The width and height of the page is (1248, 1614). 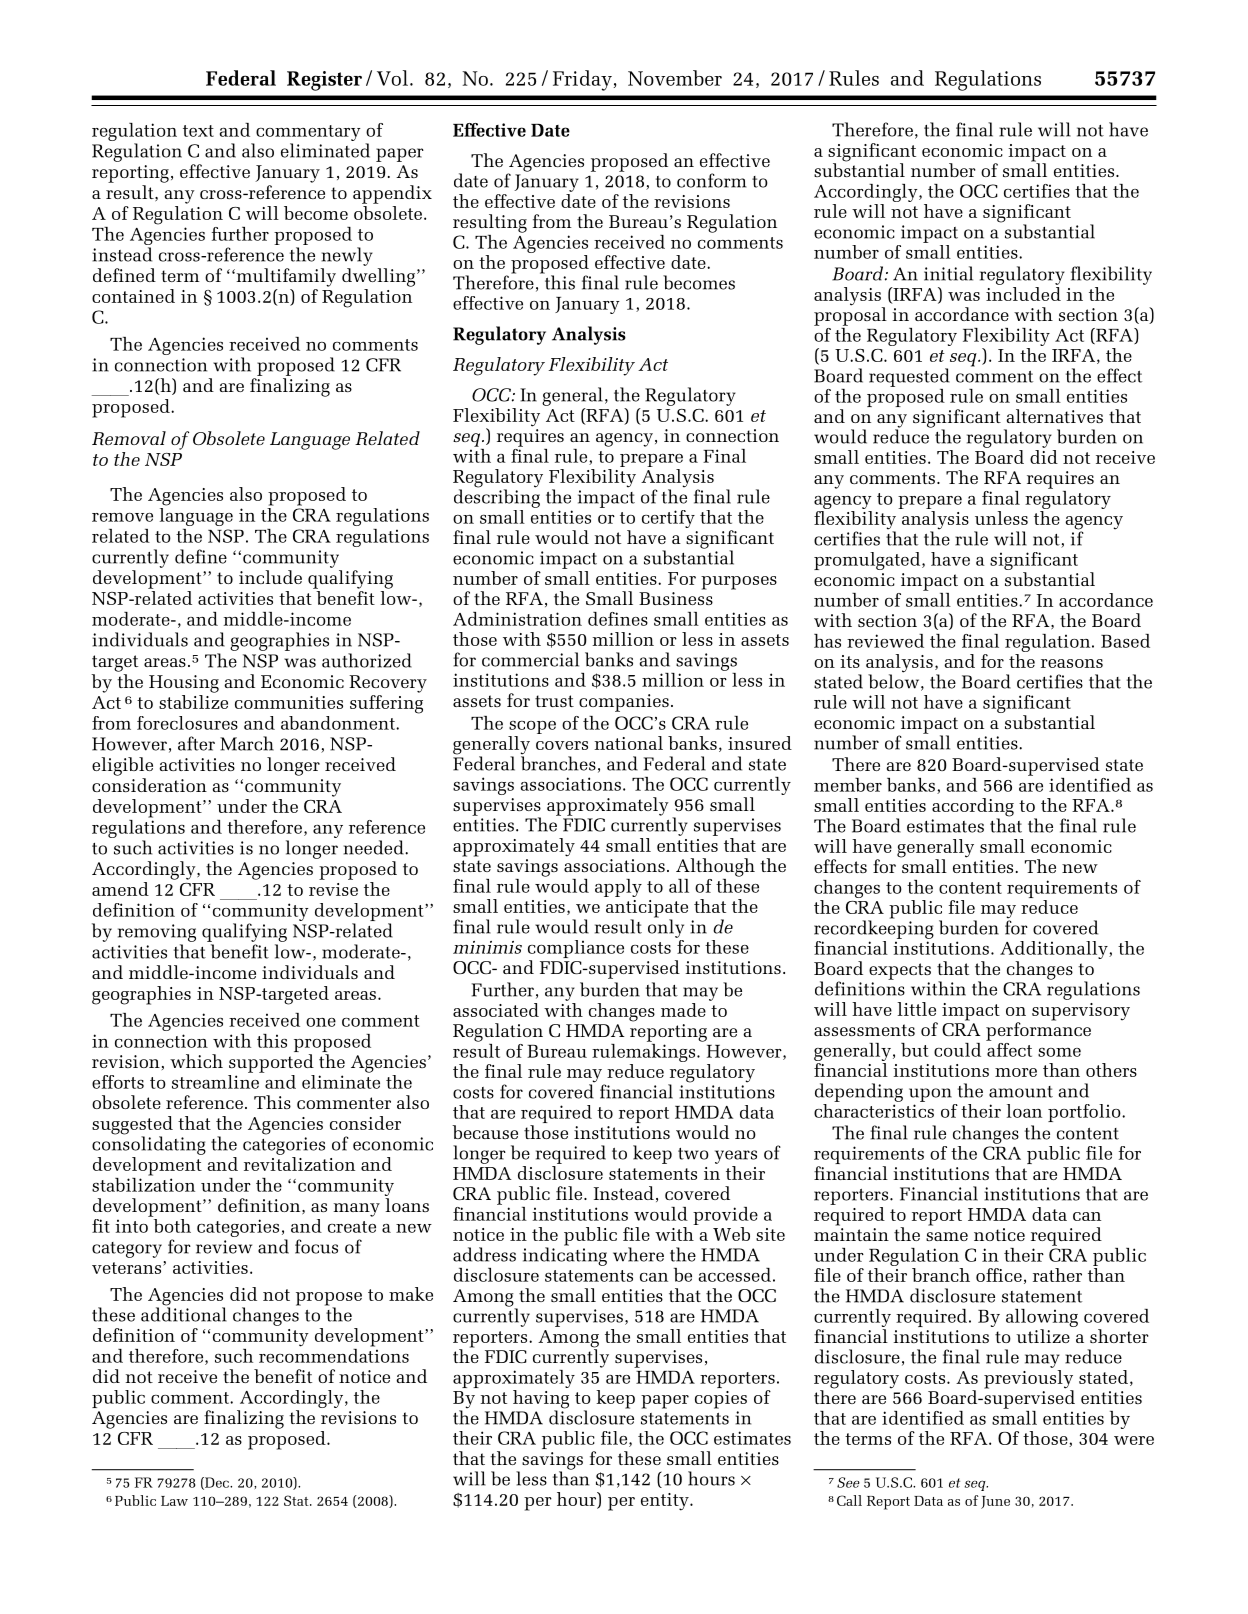 What do you see at coordinates (947, 1236) in the page?
I see `same` at bounding box center [947, 1236].
